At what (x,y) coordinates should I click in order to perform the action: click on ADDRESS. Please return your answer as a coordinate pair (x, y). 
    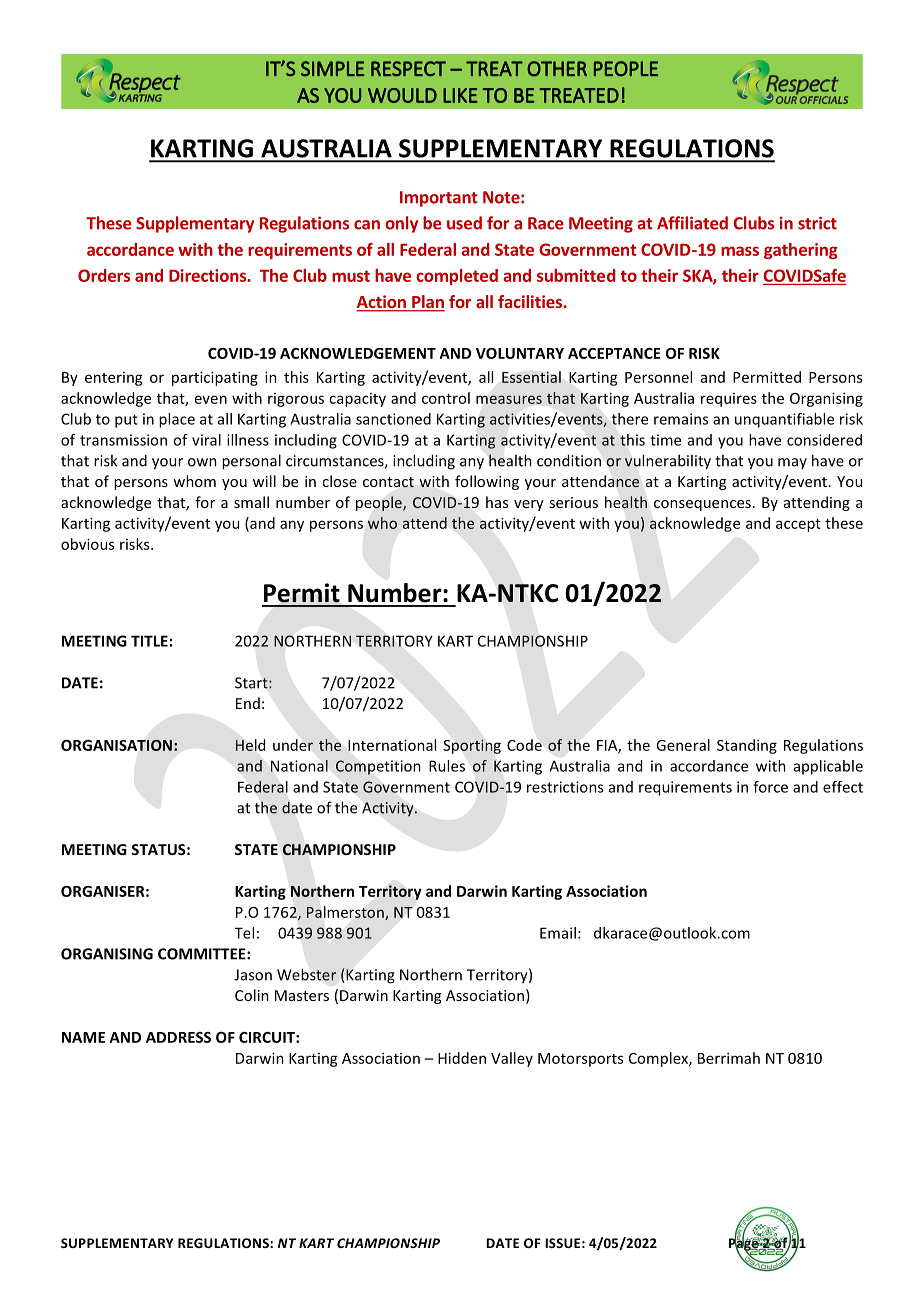
    Looking at the image, I should click on (178, 1037).
